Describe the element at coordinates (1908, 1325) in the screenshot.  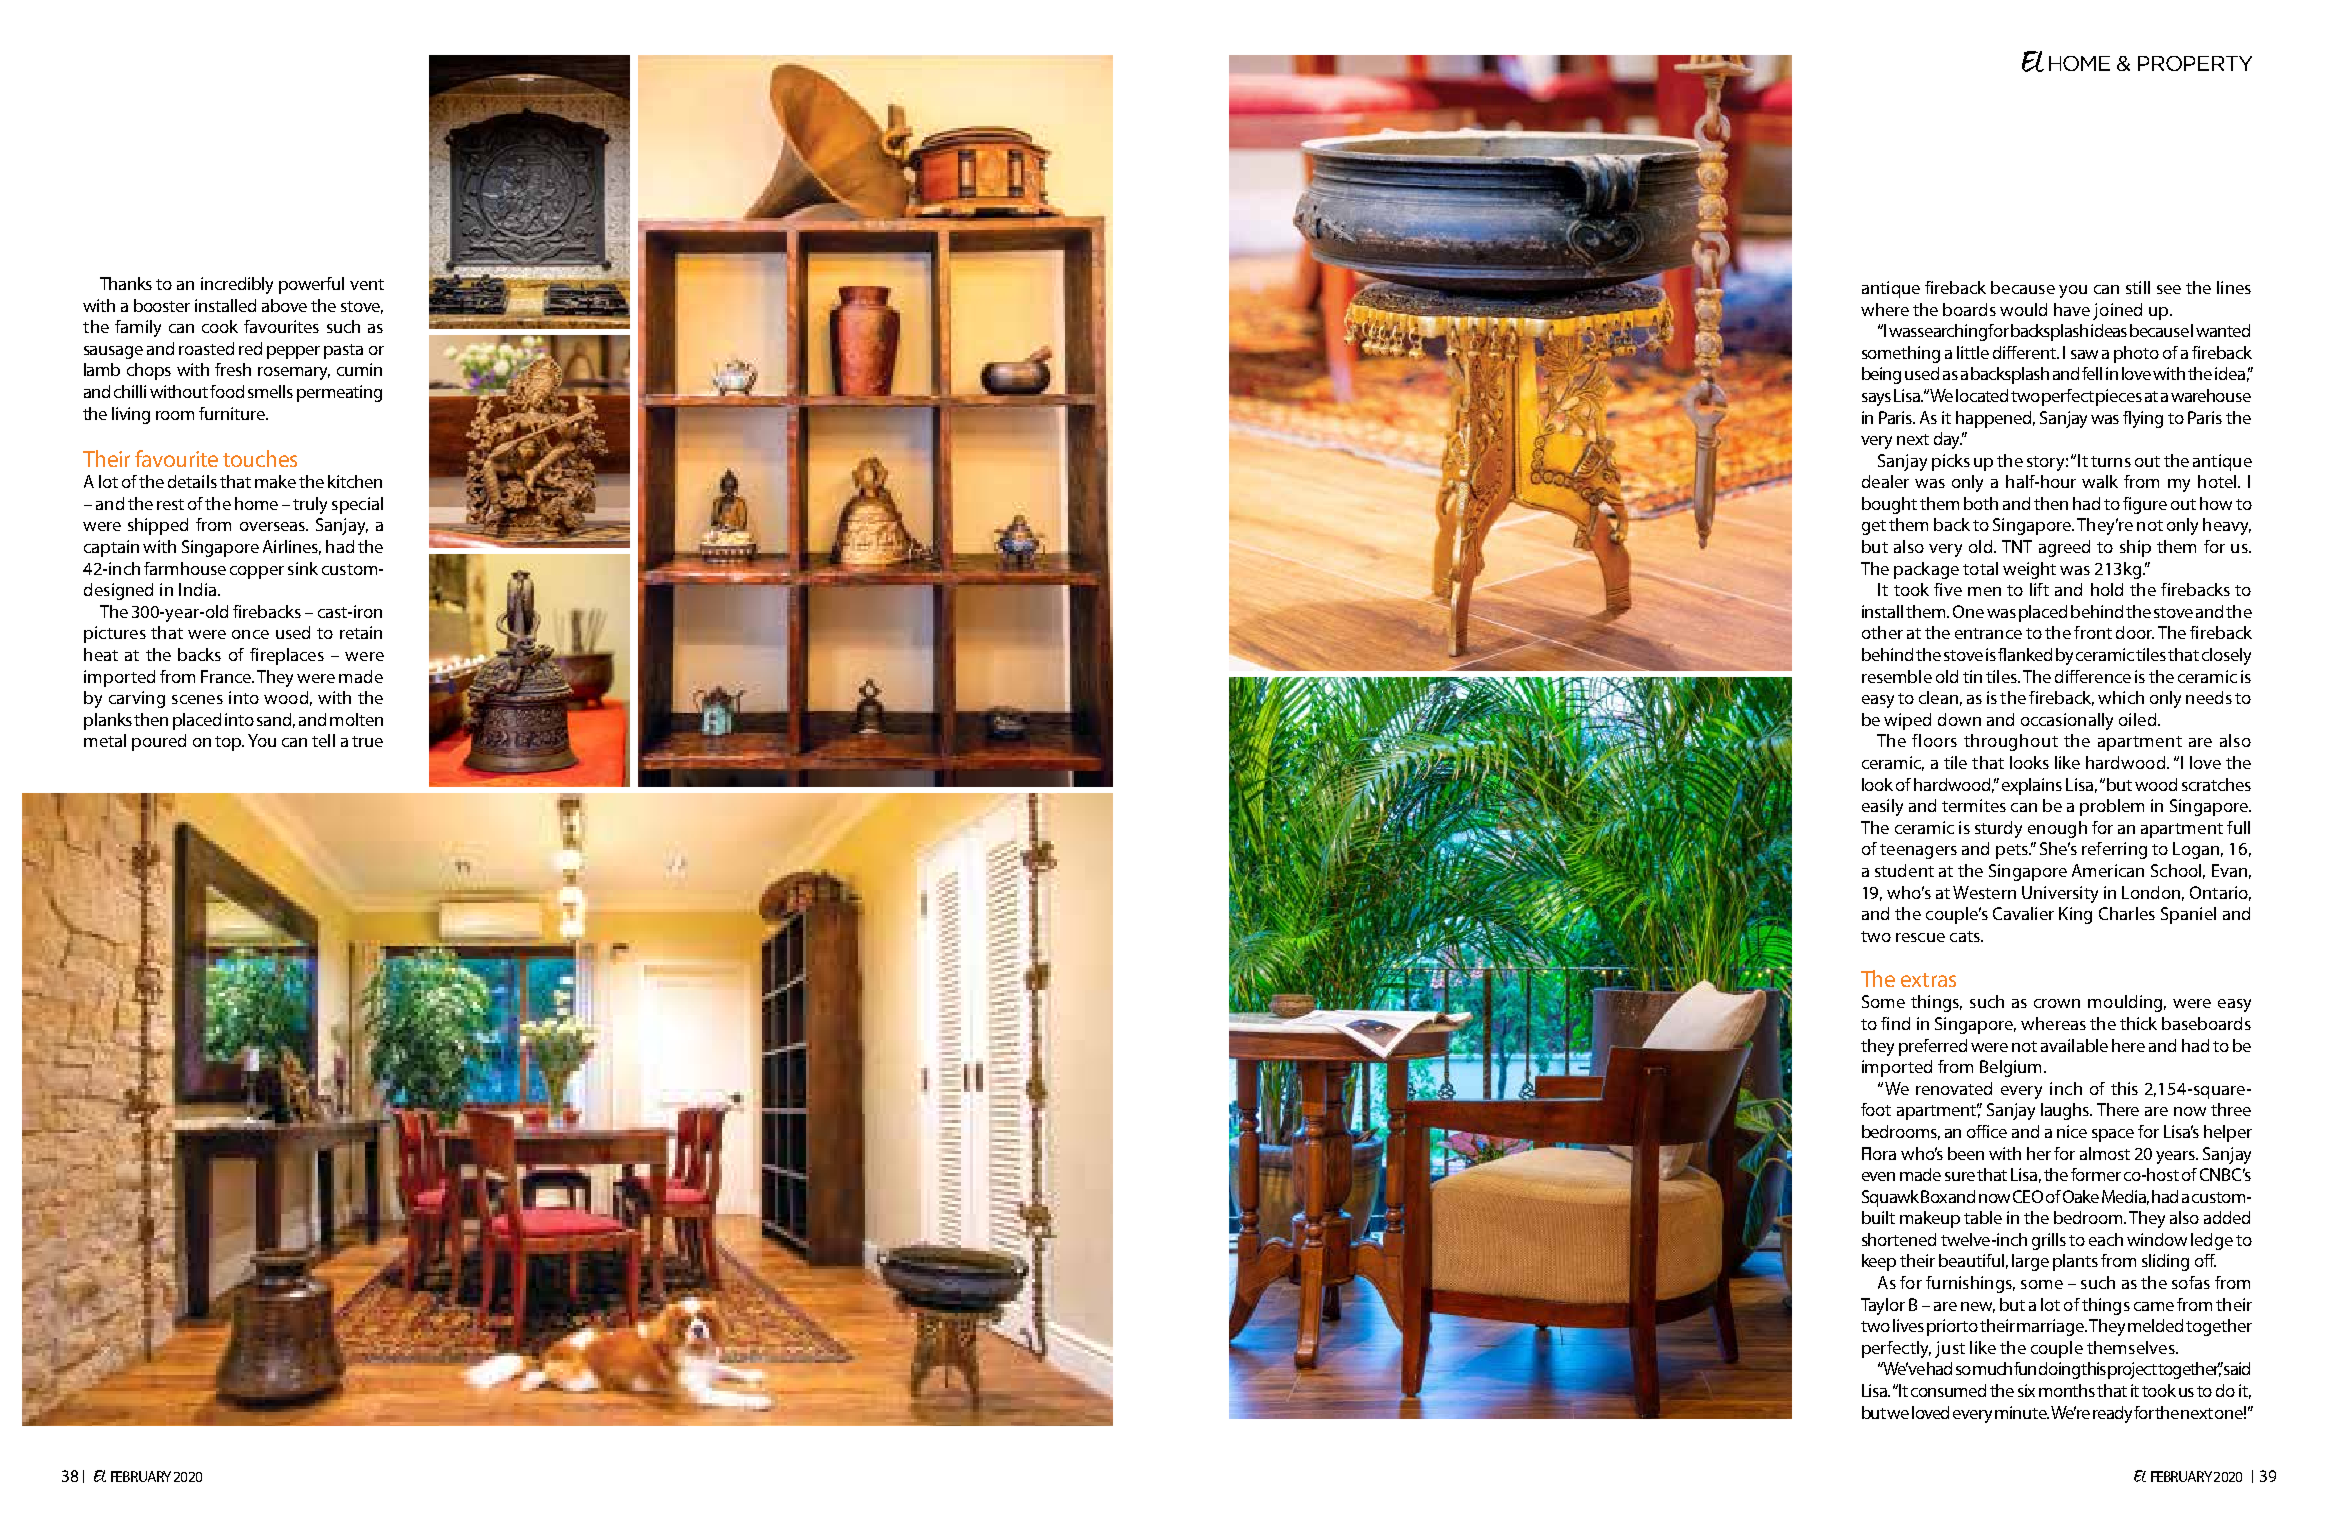
I see `lives` at that location.
